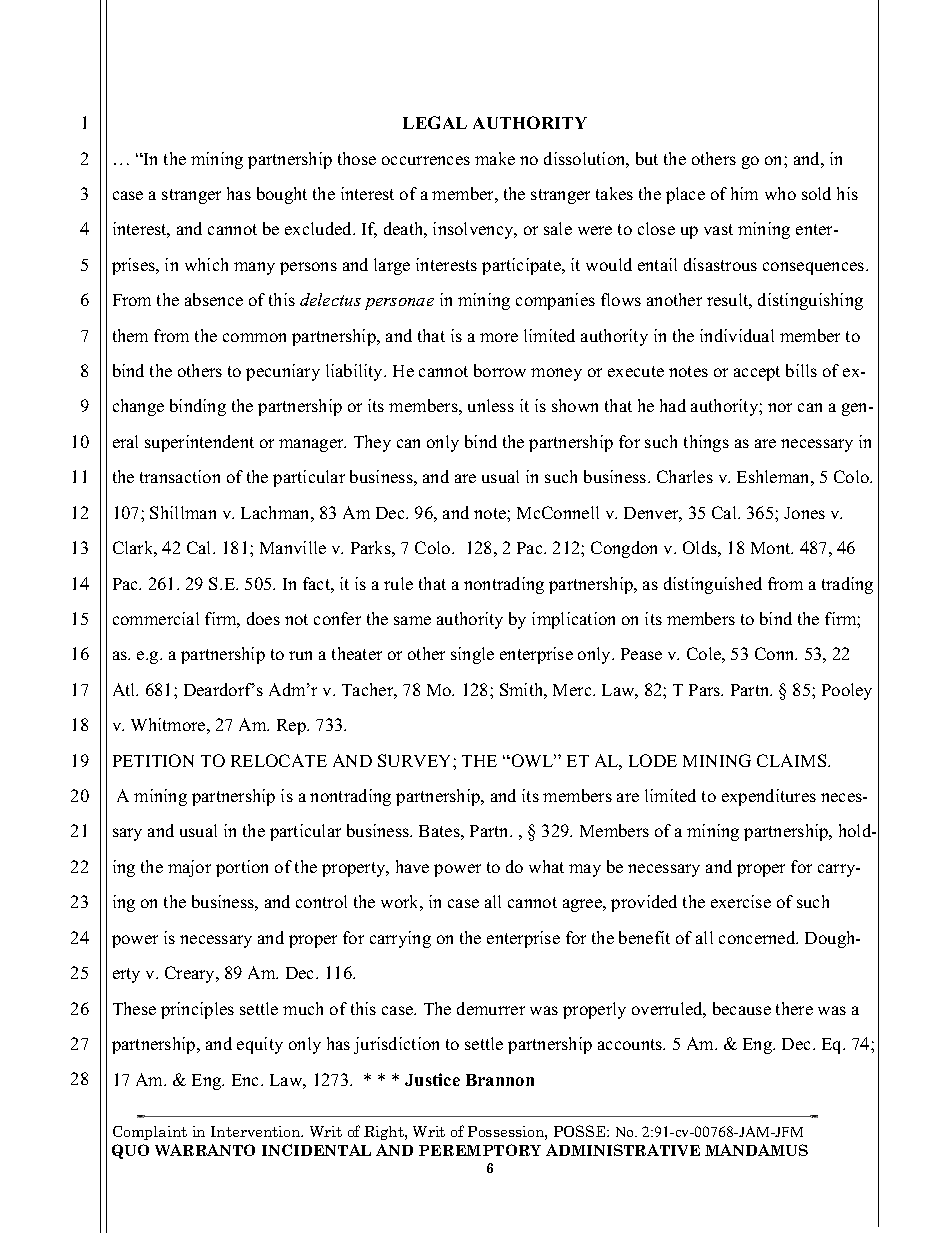  I want to click on accept, so click(757, 373).
